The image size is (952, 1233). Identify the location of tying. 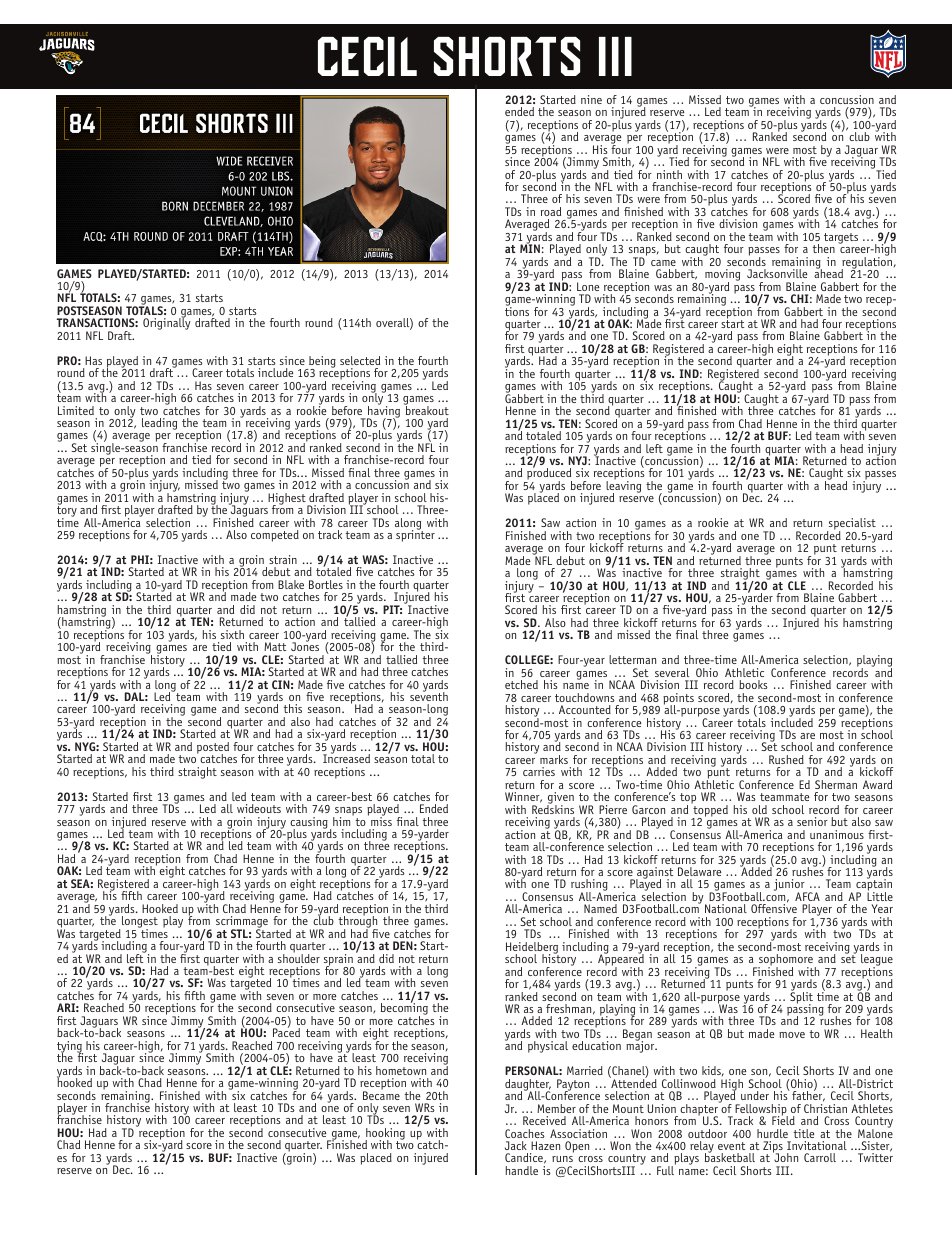
(70, 1048).
